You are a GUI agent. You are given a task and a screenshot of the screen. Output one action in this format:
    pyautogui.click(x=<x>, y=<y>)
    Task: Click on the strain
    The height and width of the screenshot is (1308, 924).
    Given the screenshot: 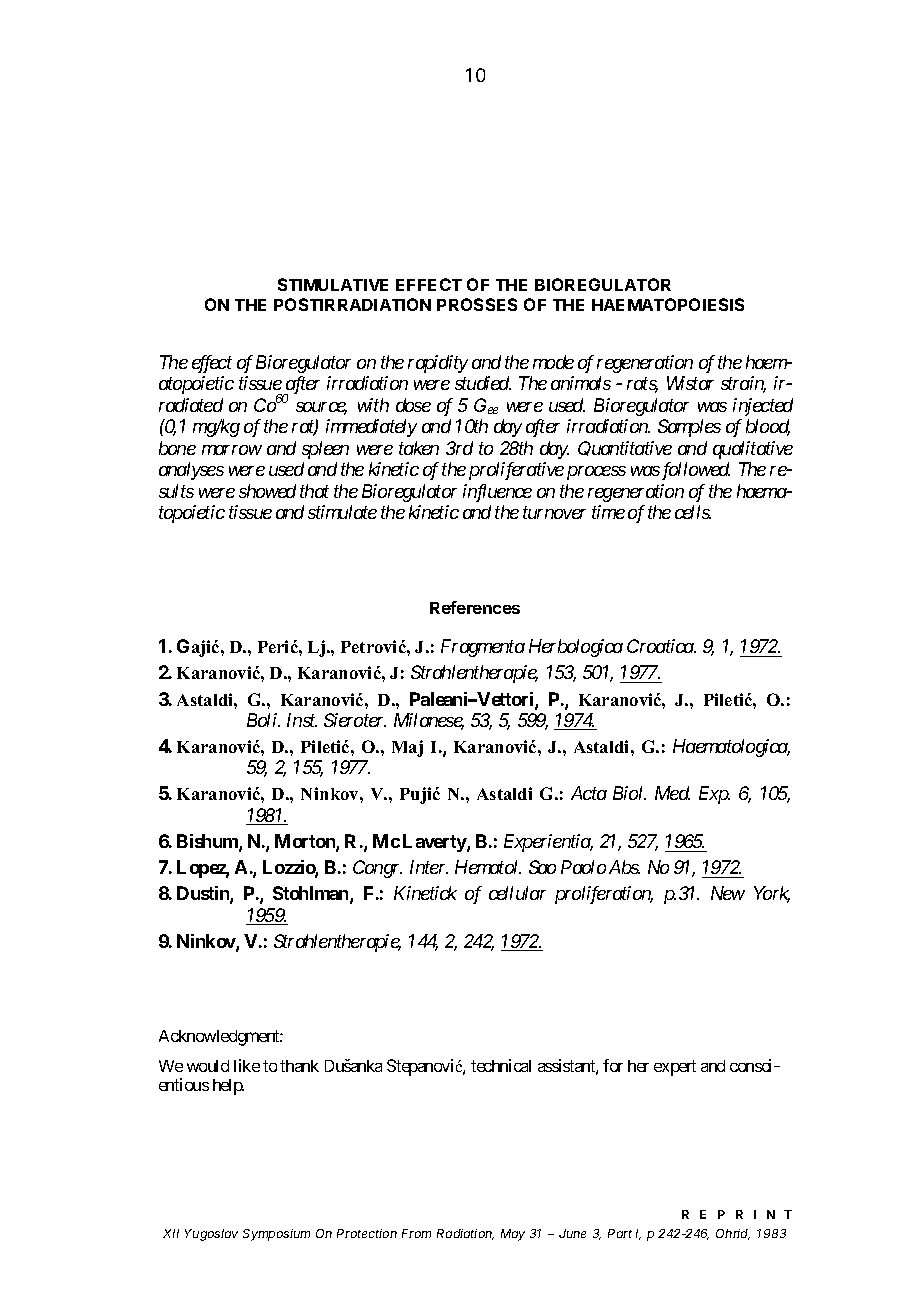 What is the action you would take?
    pyautogui.click(x=743, y=384)
